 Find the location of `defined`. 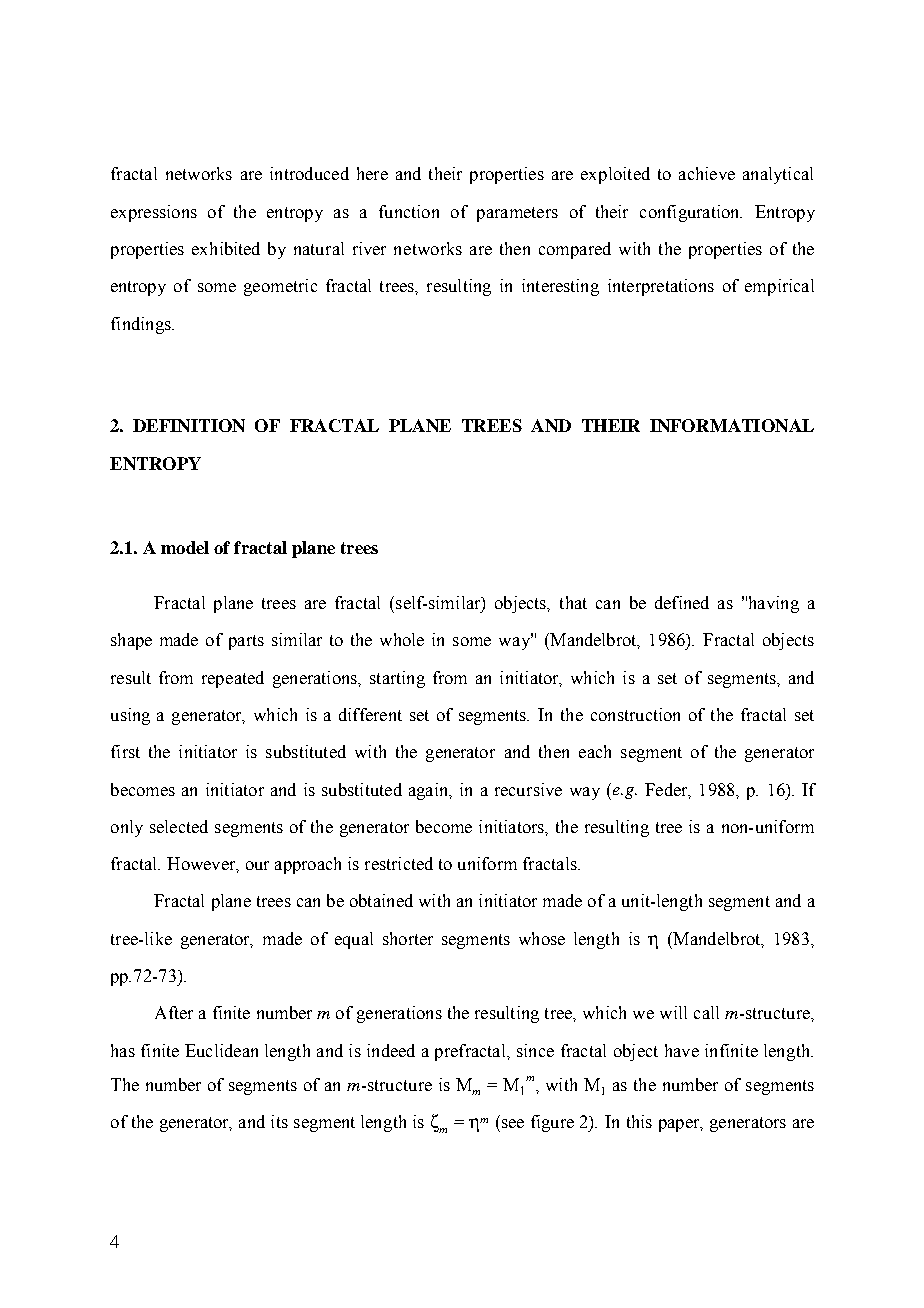

defined is located at coordinates (682, 602).
